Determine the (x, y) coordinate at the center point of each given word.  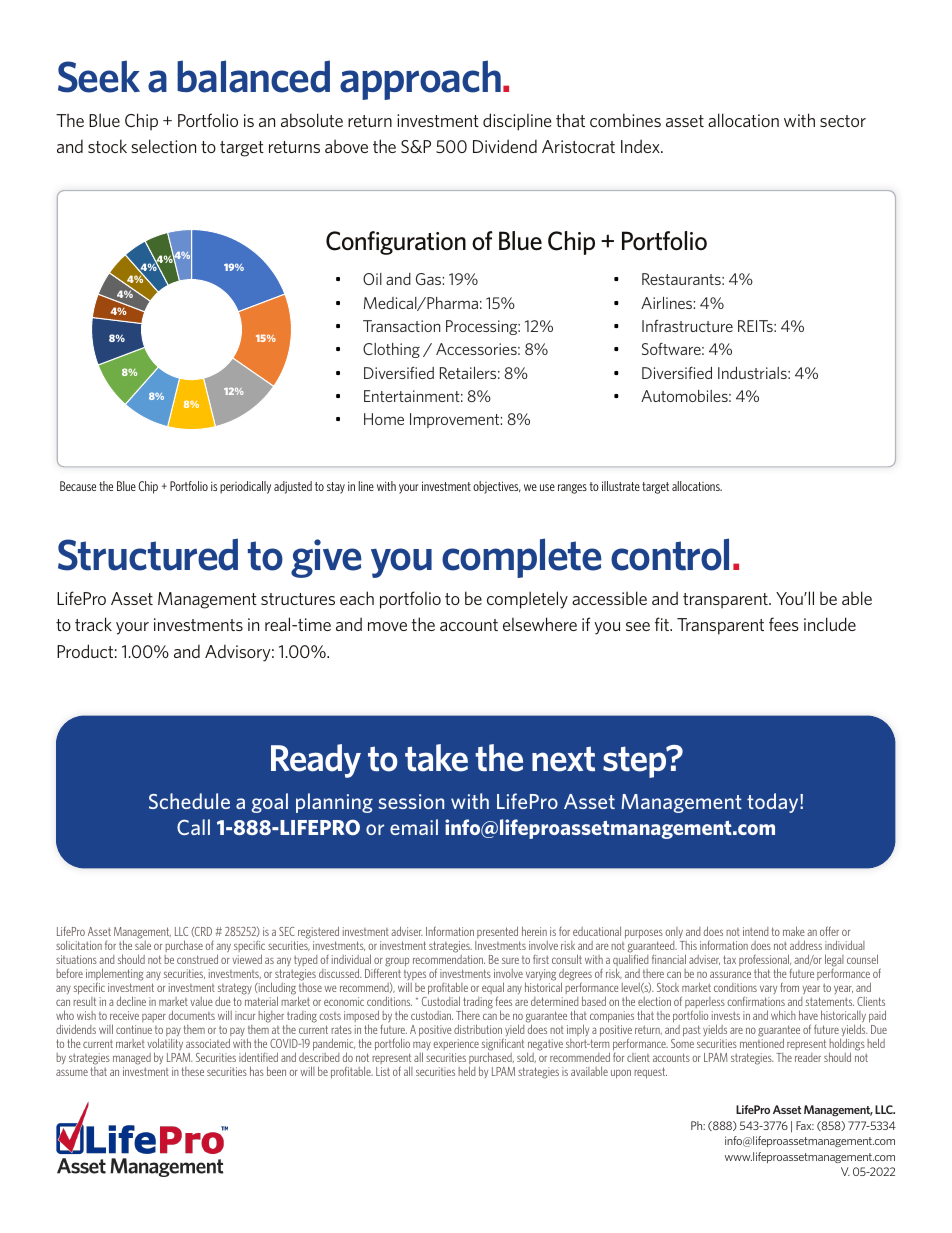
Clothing (391, 350)
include (830, 624)
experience (456, 1046)
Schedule (189, 801)
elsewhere (540, 624)
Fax (805, 1125)
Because (78, 486)
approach (420, 80)
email (414, 827)
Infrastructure (687, 325)
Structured (148, 554)
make (794, 931)
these (193, 1071)
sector (843, 121)
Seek (99, 76)
